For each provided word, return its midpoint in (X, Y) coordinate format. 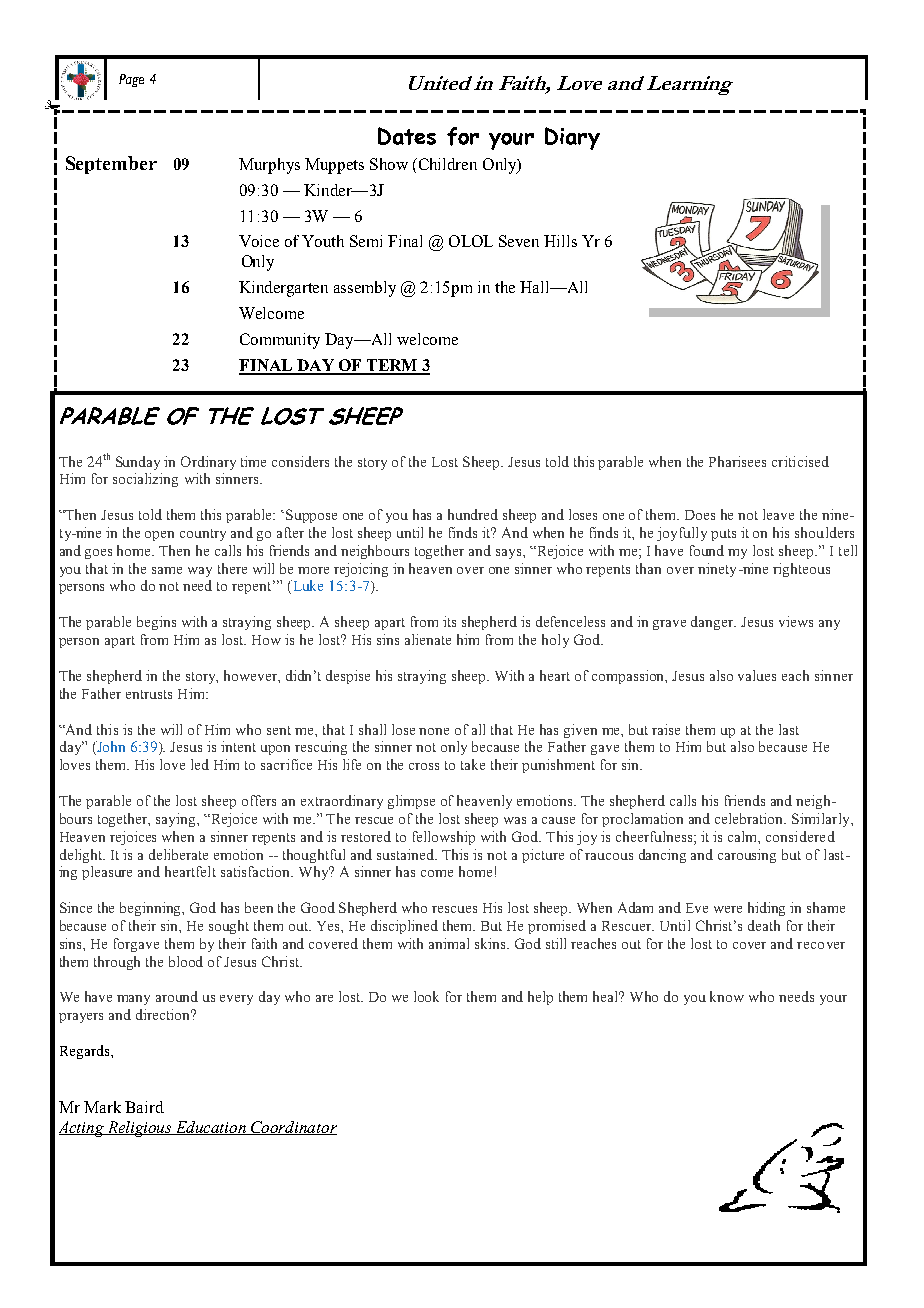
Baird (144, 1107)
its (449, 621)
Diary (572, 138)
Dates (407, 136)
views (796, 621)
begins (156, 623)
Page (131, 80)
